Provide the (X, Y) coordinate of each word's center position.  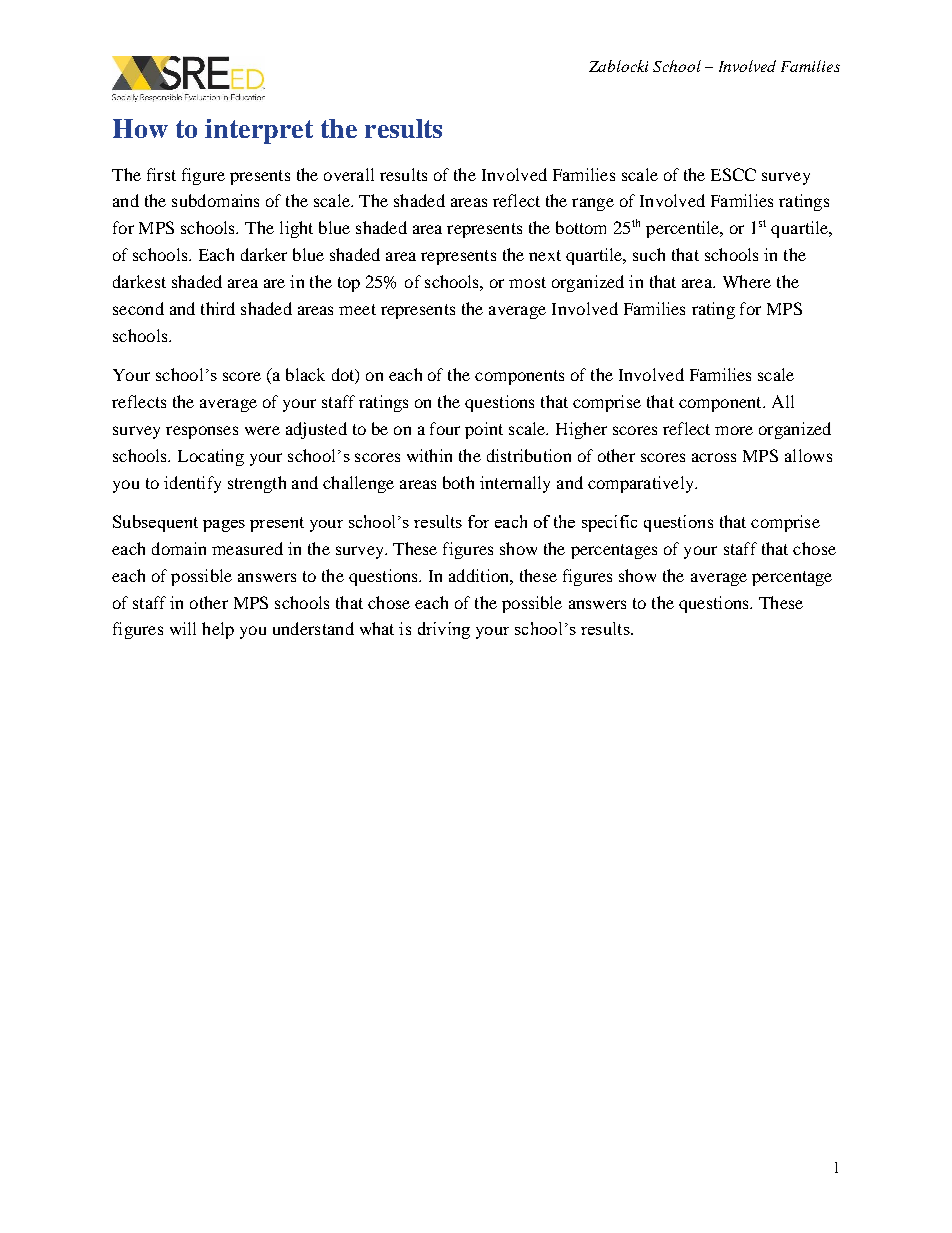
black (305, 374)
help (218, 630)
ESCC (733, 174)
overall (349, 174)
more (734, 430)
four (445, 428)
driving (444, 630)
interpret (259, 131)
